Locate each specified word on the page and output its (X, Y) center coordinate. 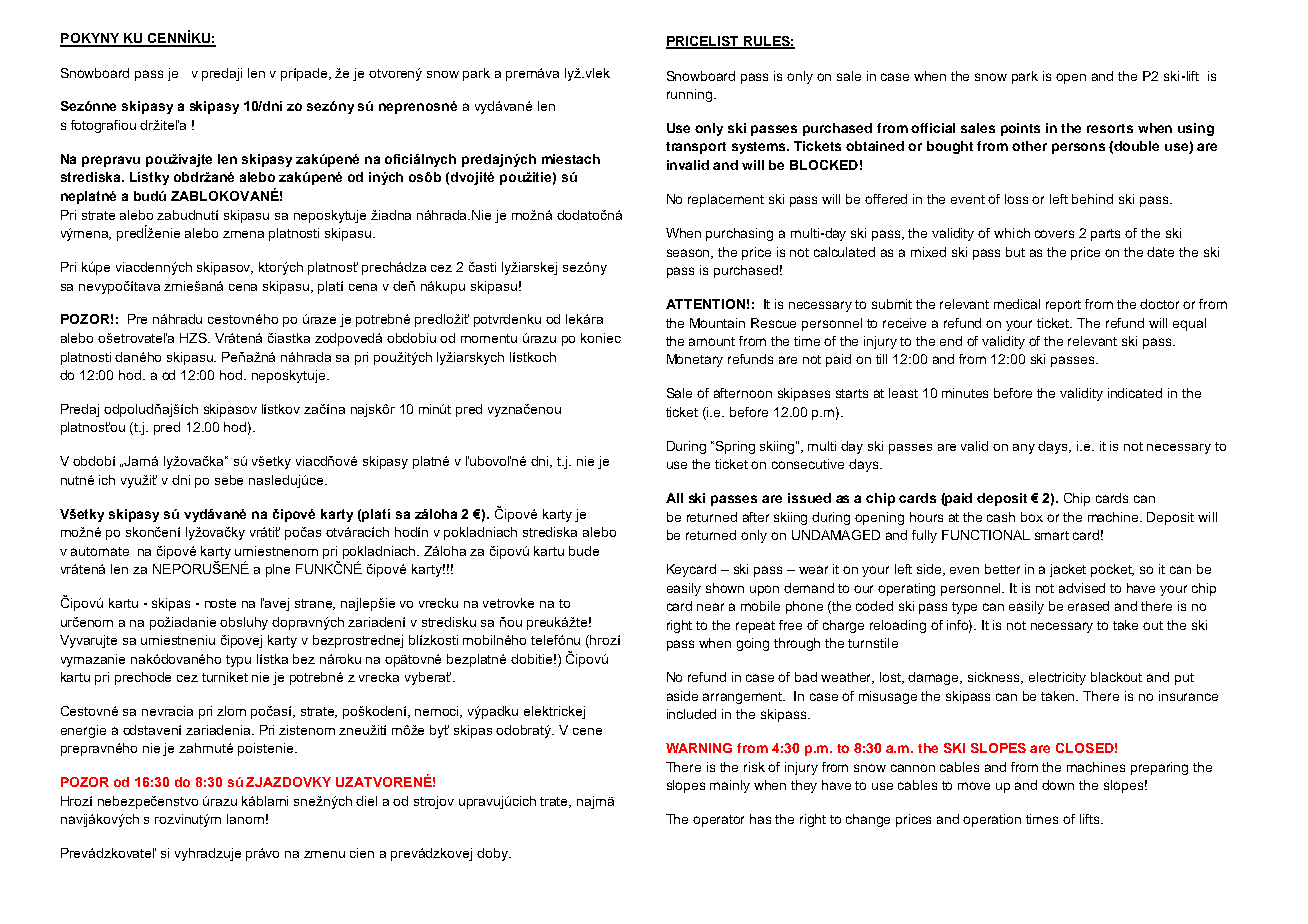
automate (100, 551)
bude (584, 551)
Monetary (695, 360)
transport (696, 148)
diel (366, 801)
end (951, 341)
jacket (1068, 570)
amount (712, 341)
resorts (1110, 128)
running (689, 95)
